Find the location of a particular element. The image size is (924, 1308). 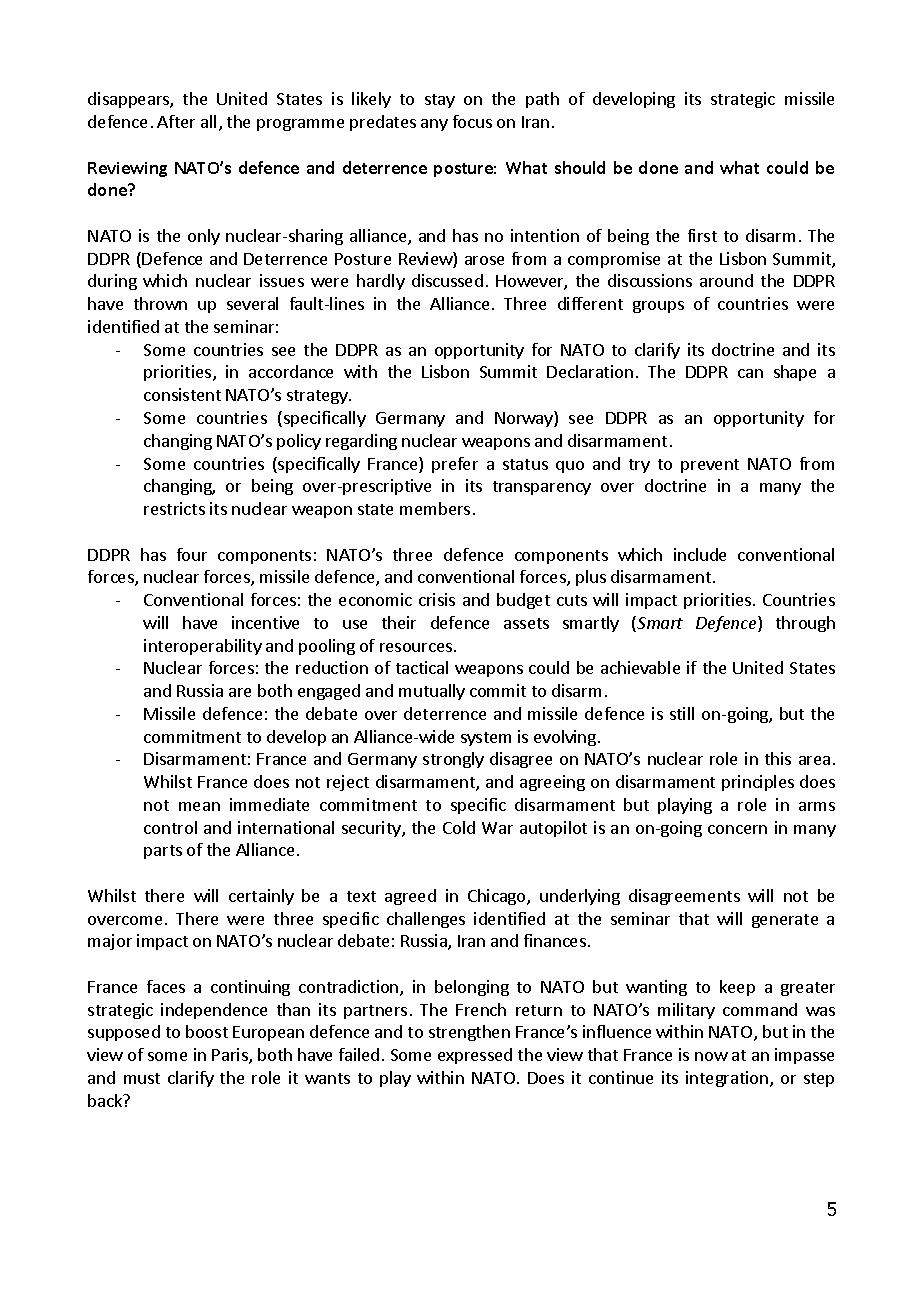

this is located at coordinates (778, 758).
